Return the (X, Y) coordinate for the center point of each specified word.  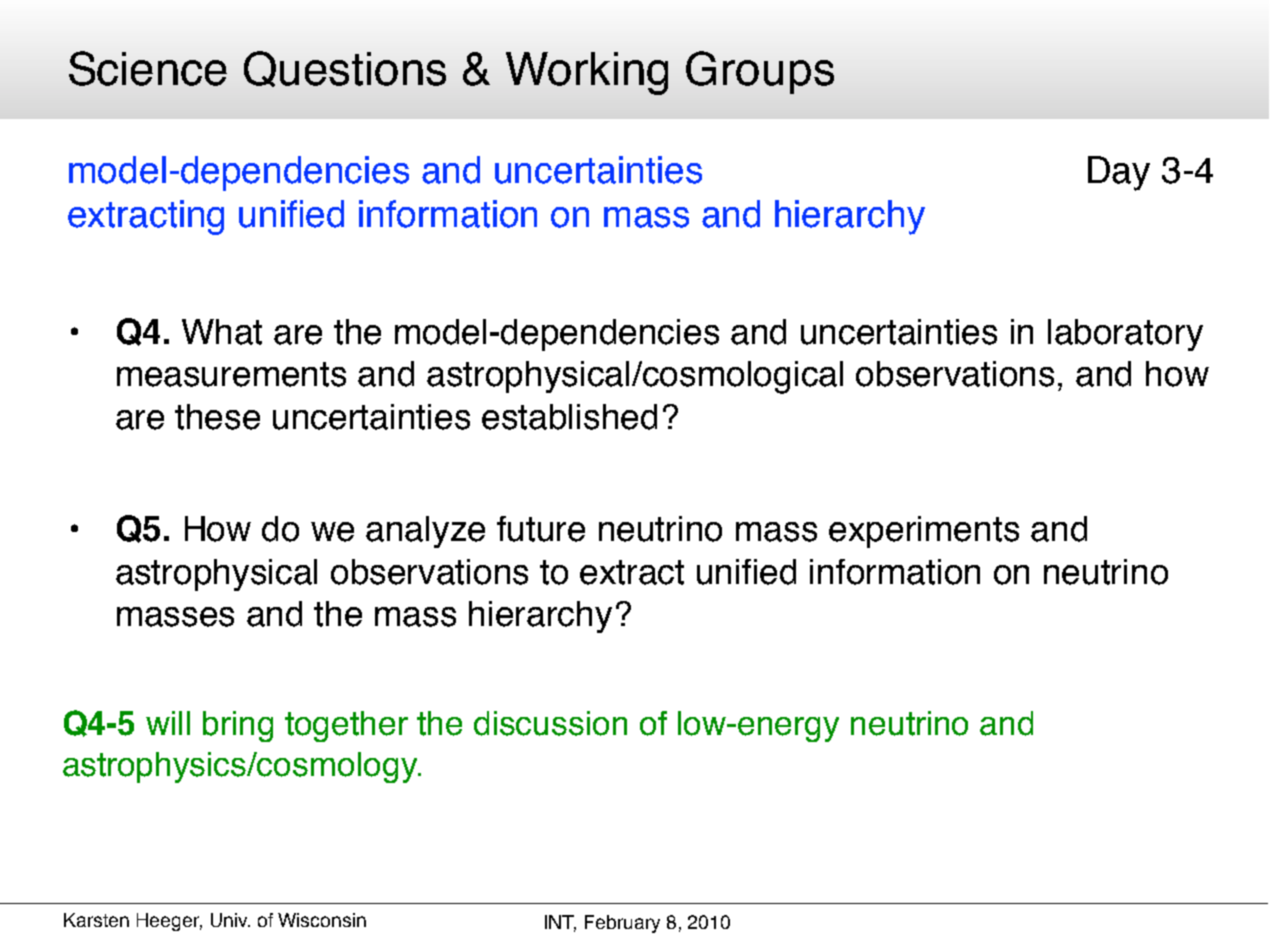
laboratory (1125, 335)
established (569, 417)
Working (587, 73)
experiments (924, 532)
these (217, 417)
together (346, 726)
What (222, 332)
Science (148, 68)
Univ (230, 920)
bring (238, 726)
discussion (550, 723)
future (541, 529)
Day (1119, 173)
